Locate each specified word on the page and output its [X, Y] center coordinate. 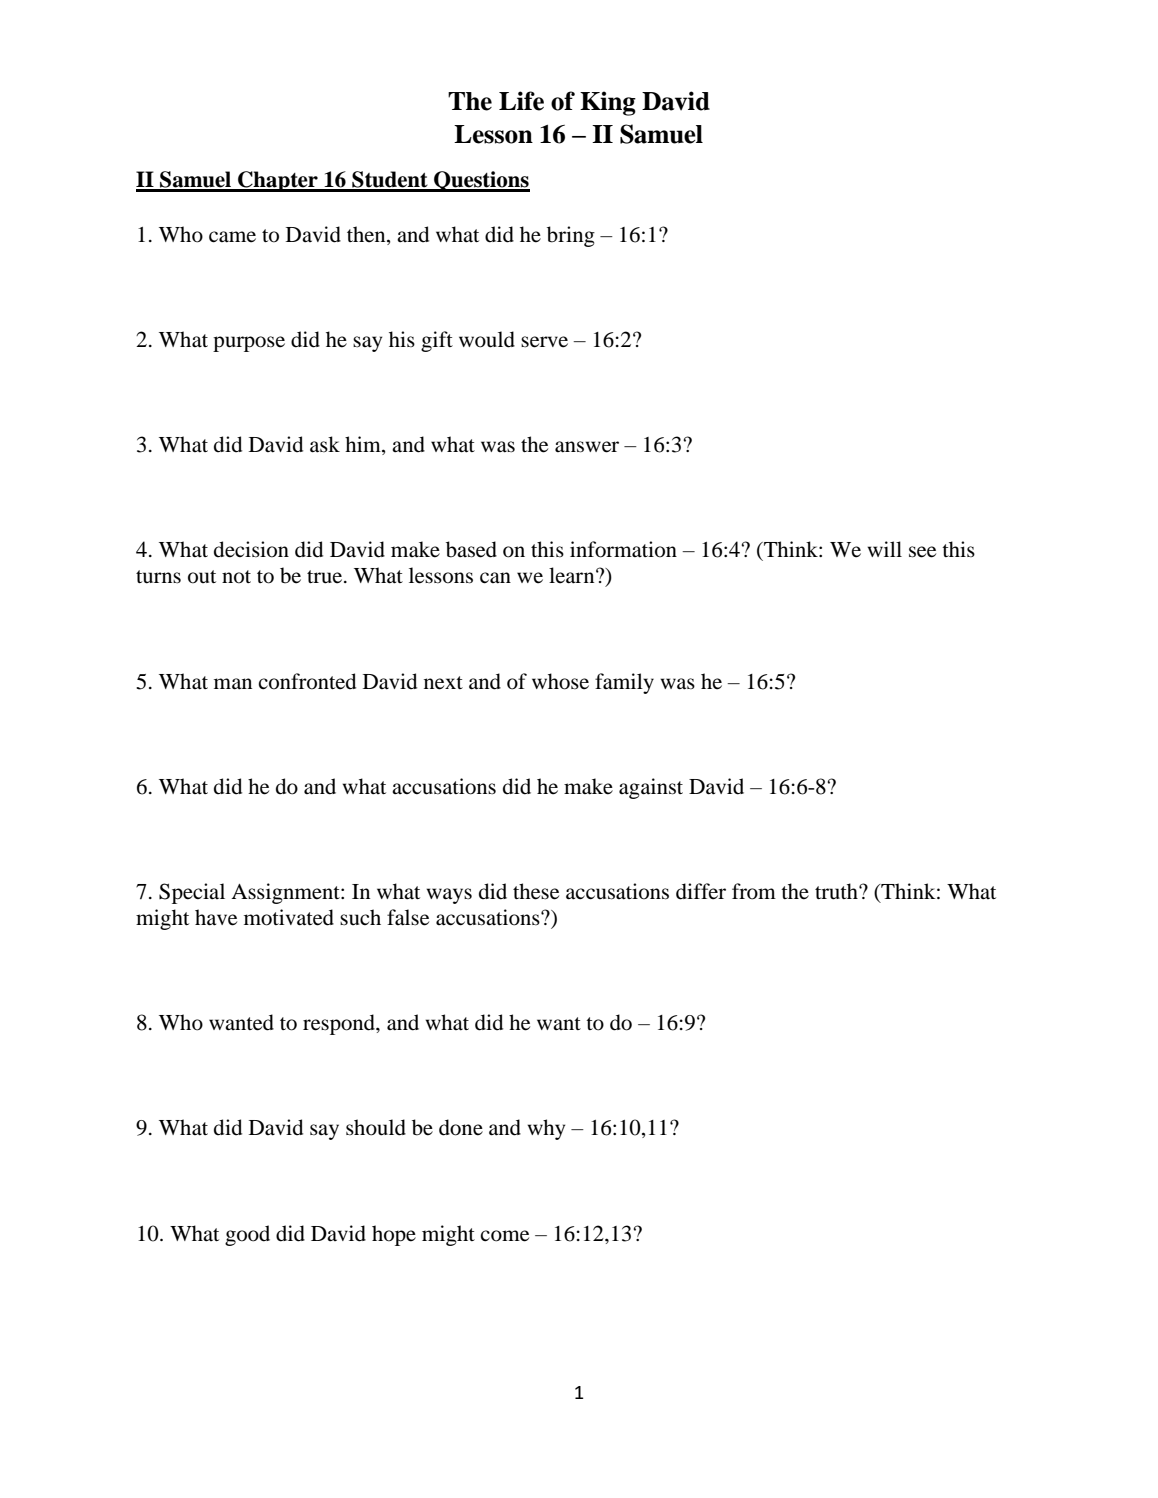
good [247, 1235]
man [233, 684]
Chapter [278, 181]
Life [521, 101]
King [608, 103]
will [884, 549]
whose [560, 681]
